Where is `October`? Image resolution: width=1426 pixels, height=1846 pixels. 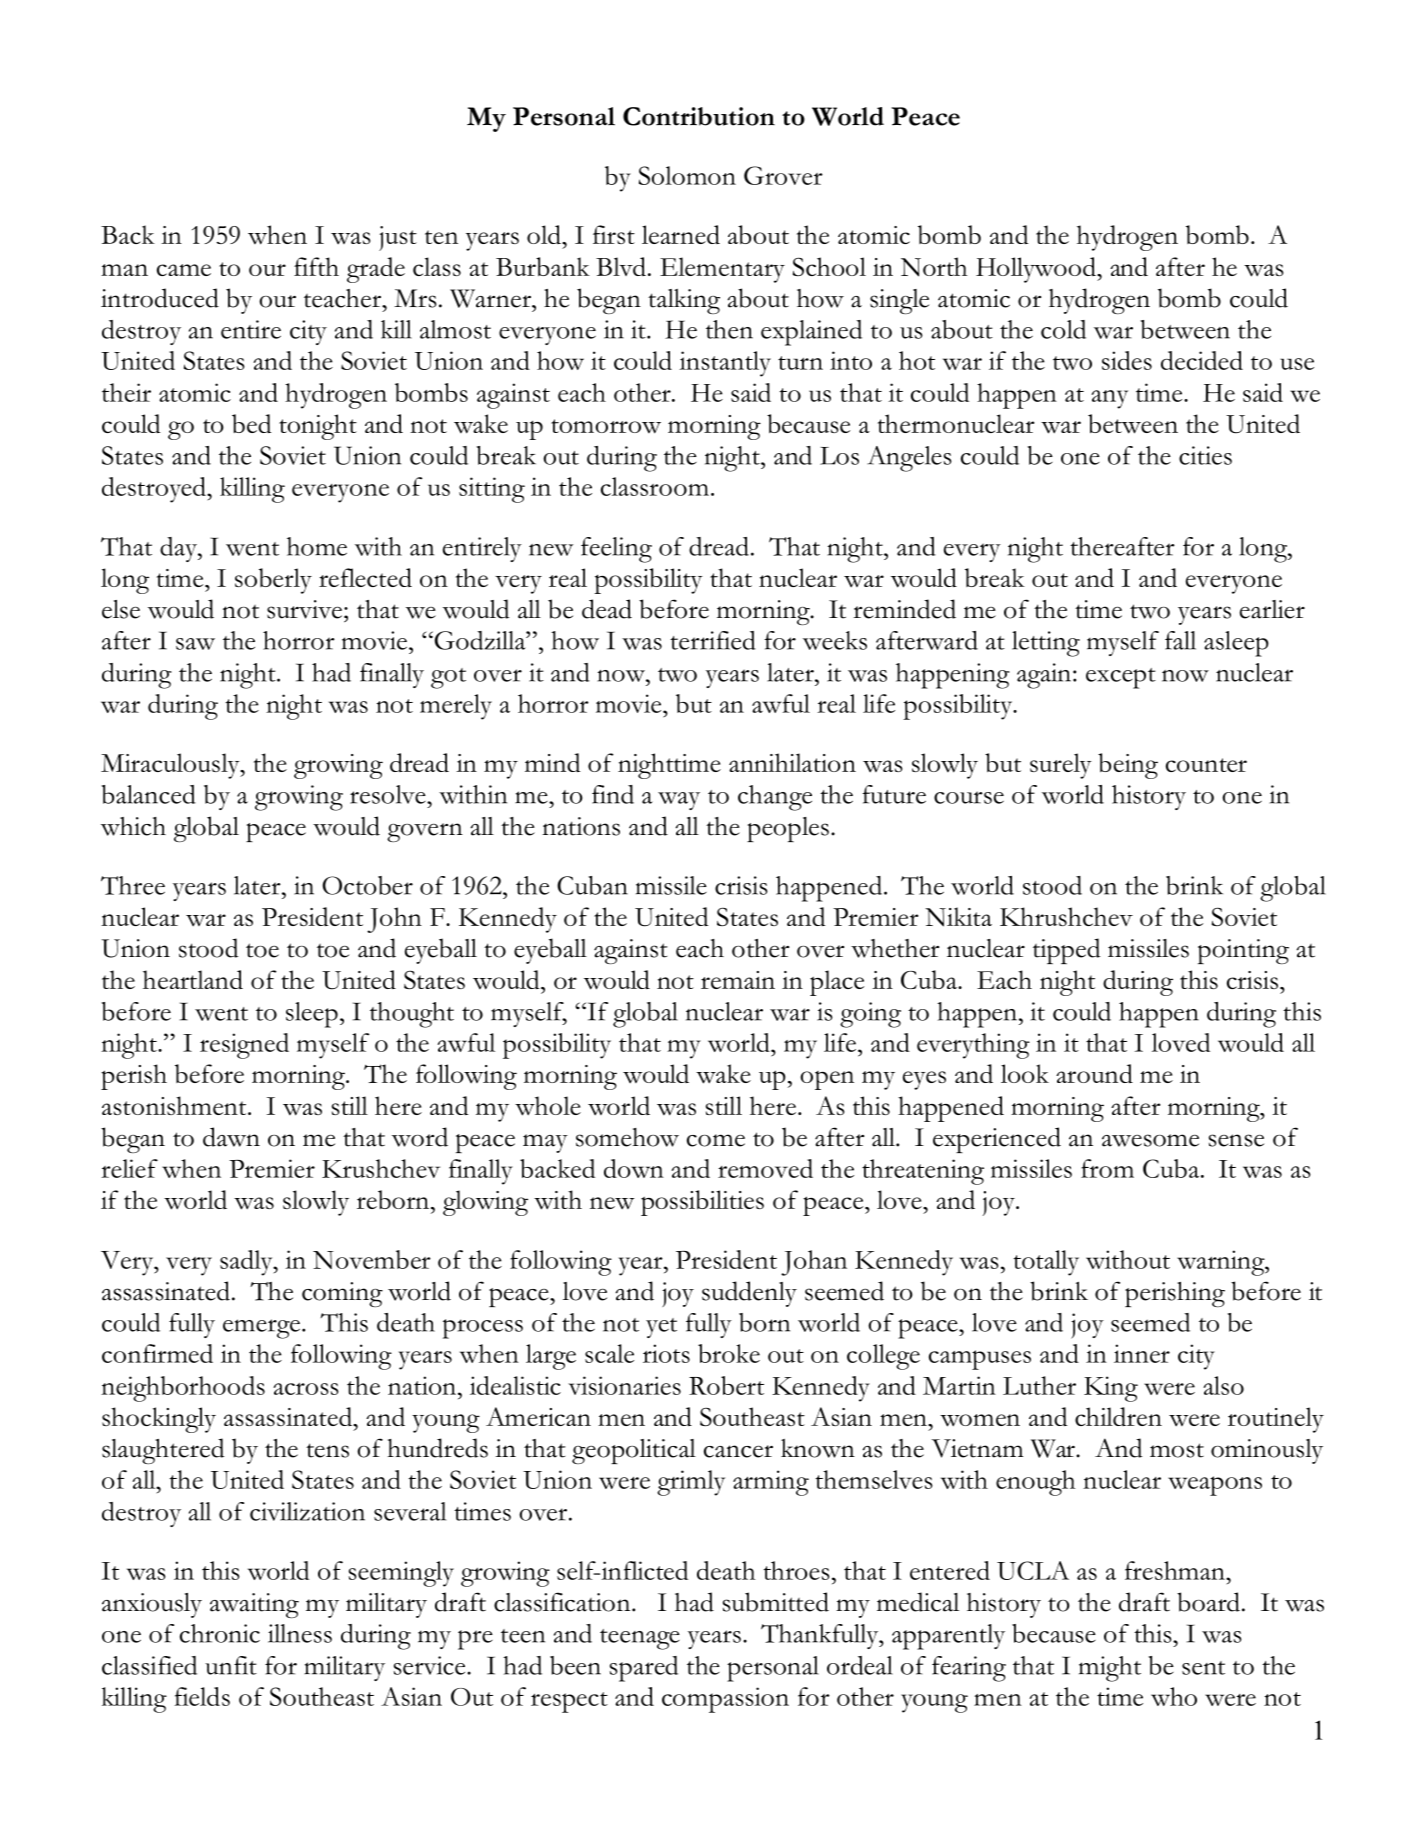 October is located at coordinates (367, 885).
